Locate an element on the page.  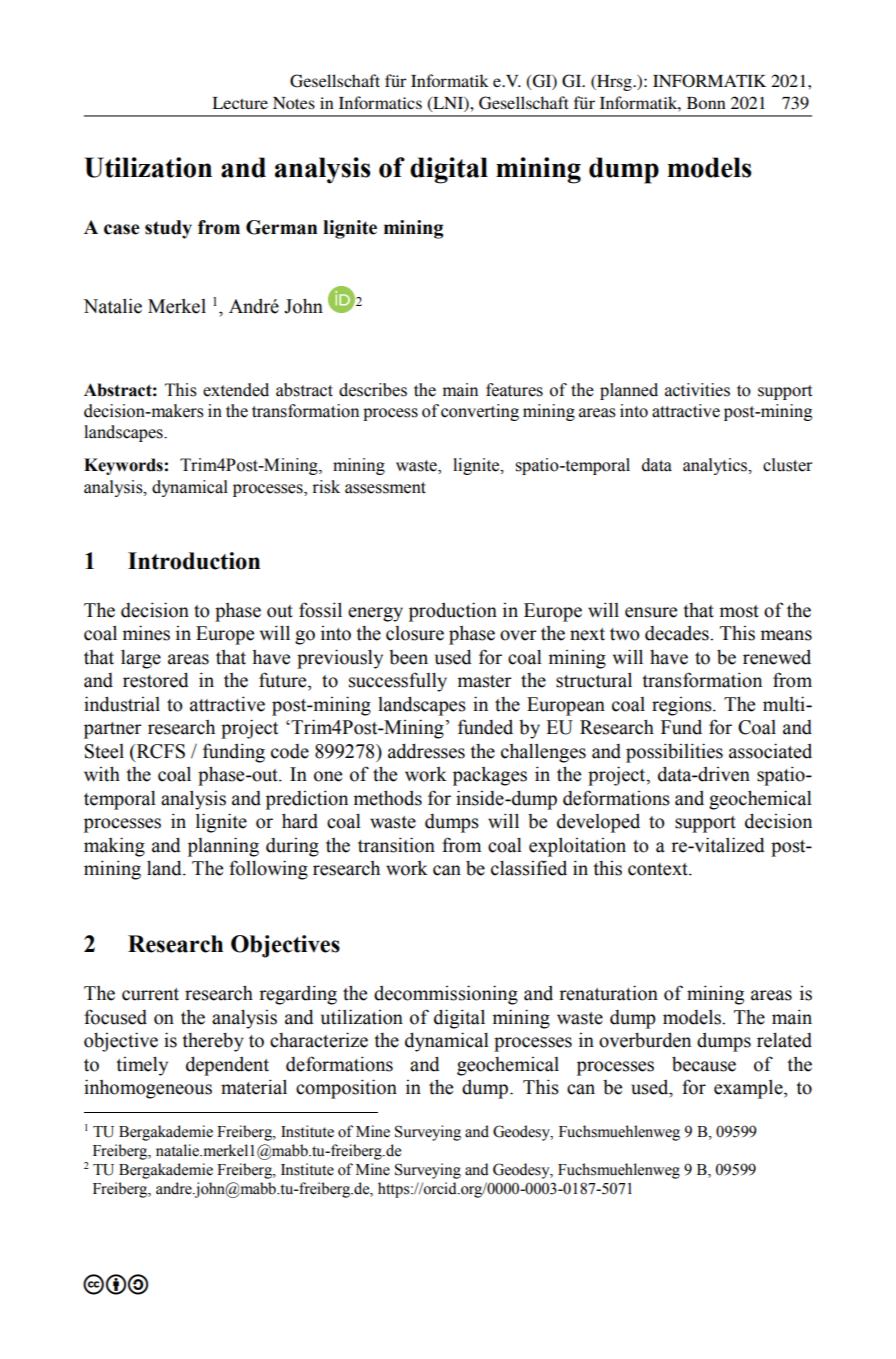
master is located at coordinates (484, 681).
